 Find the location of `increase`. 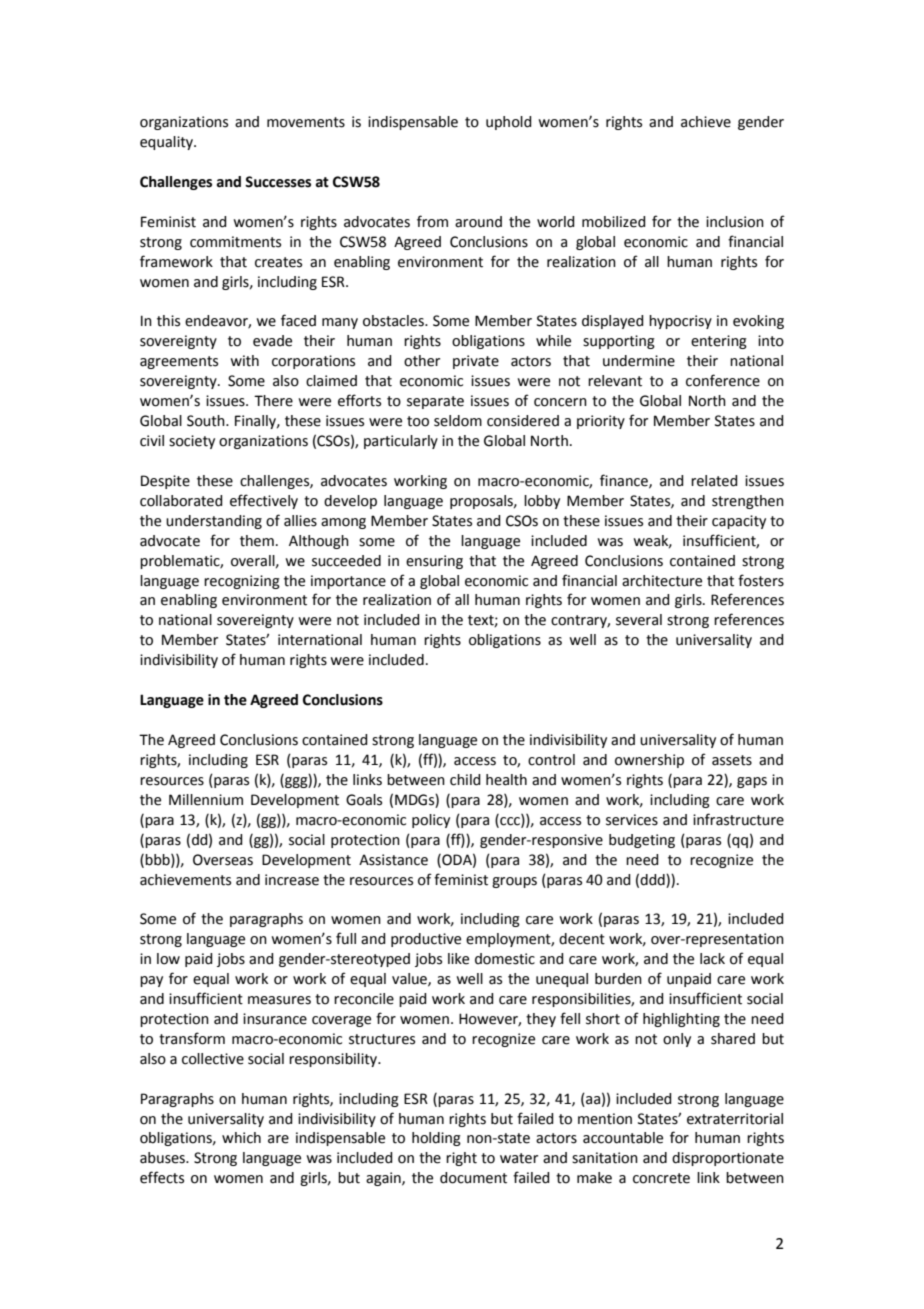

increase is located at coordinates (292, 880).
